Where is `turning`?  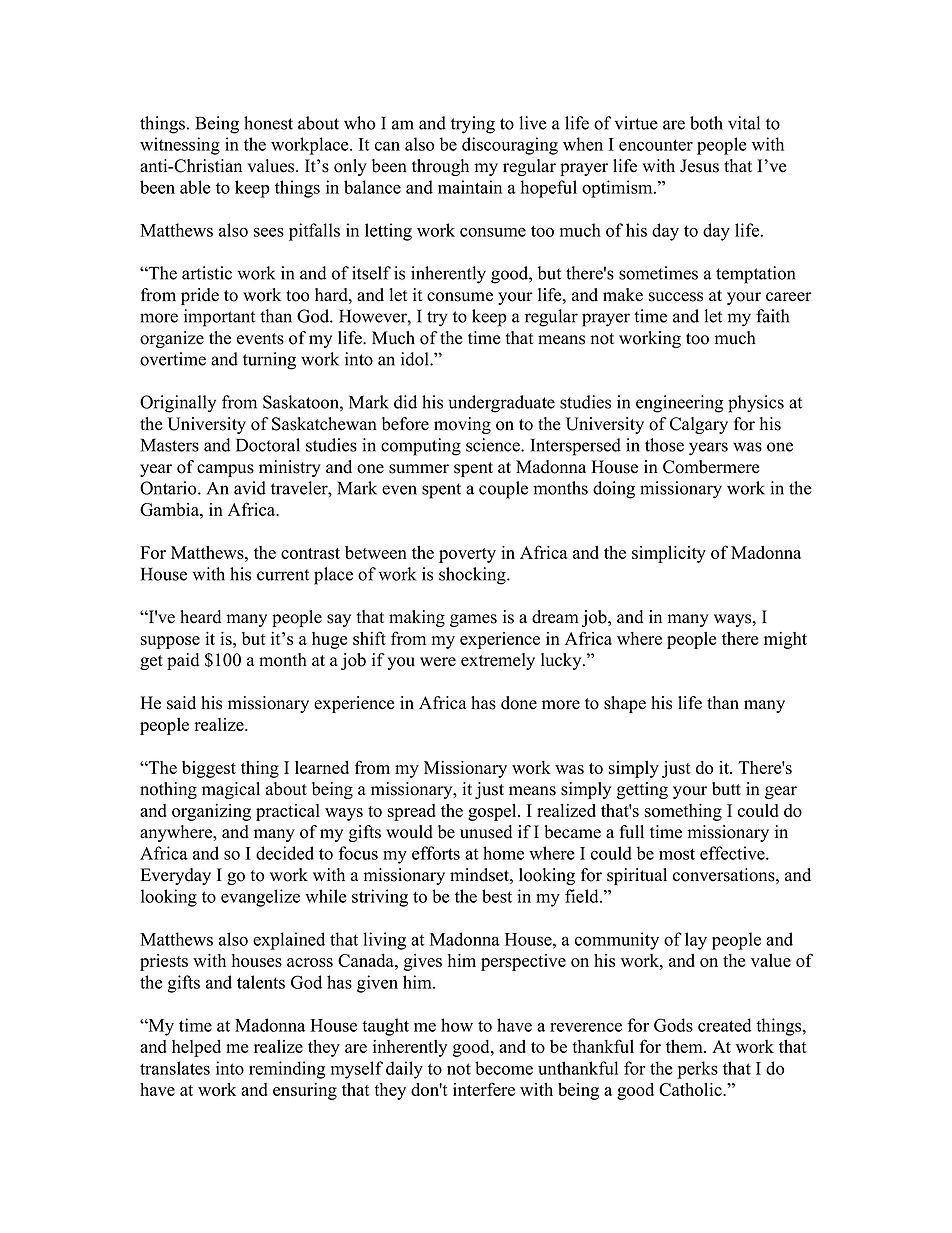
turning is located at coordinates (269, 361).
